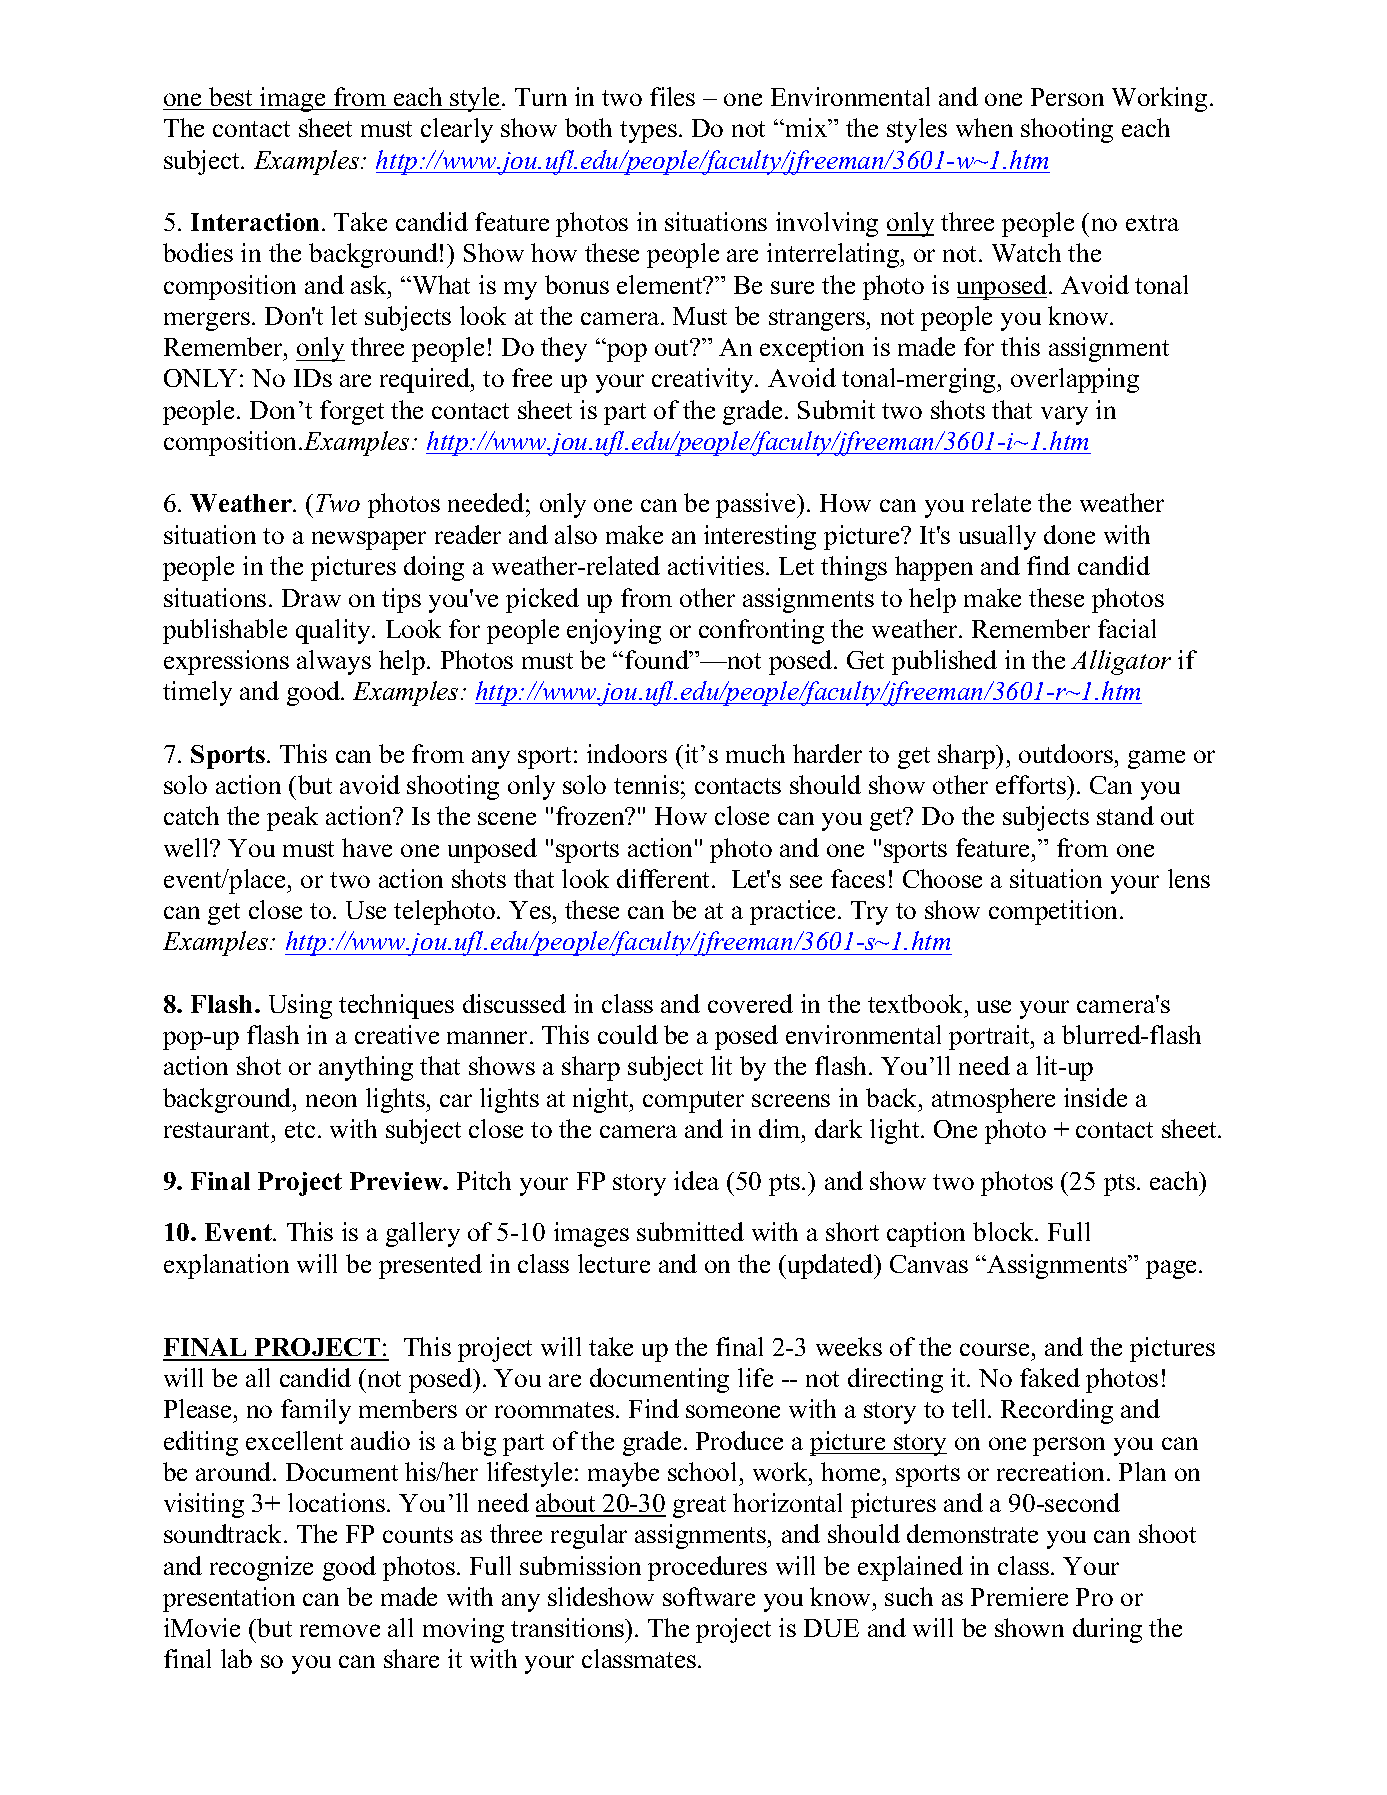 The width and height of the screenshot is (1387, 1795). What do you see at coordinates (230, 96) in the screenshot?
I see `best` at bounding box center [230, 96].
